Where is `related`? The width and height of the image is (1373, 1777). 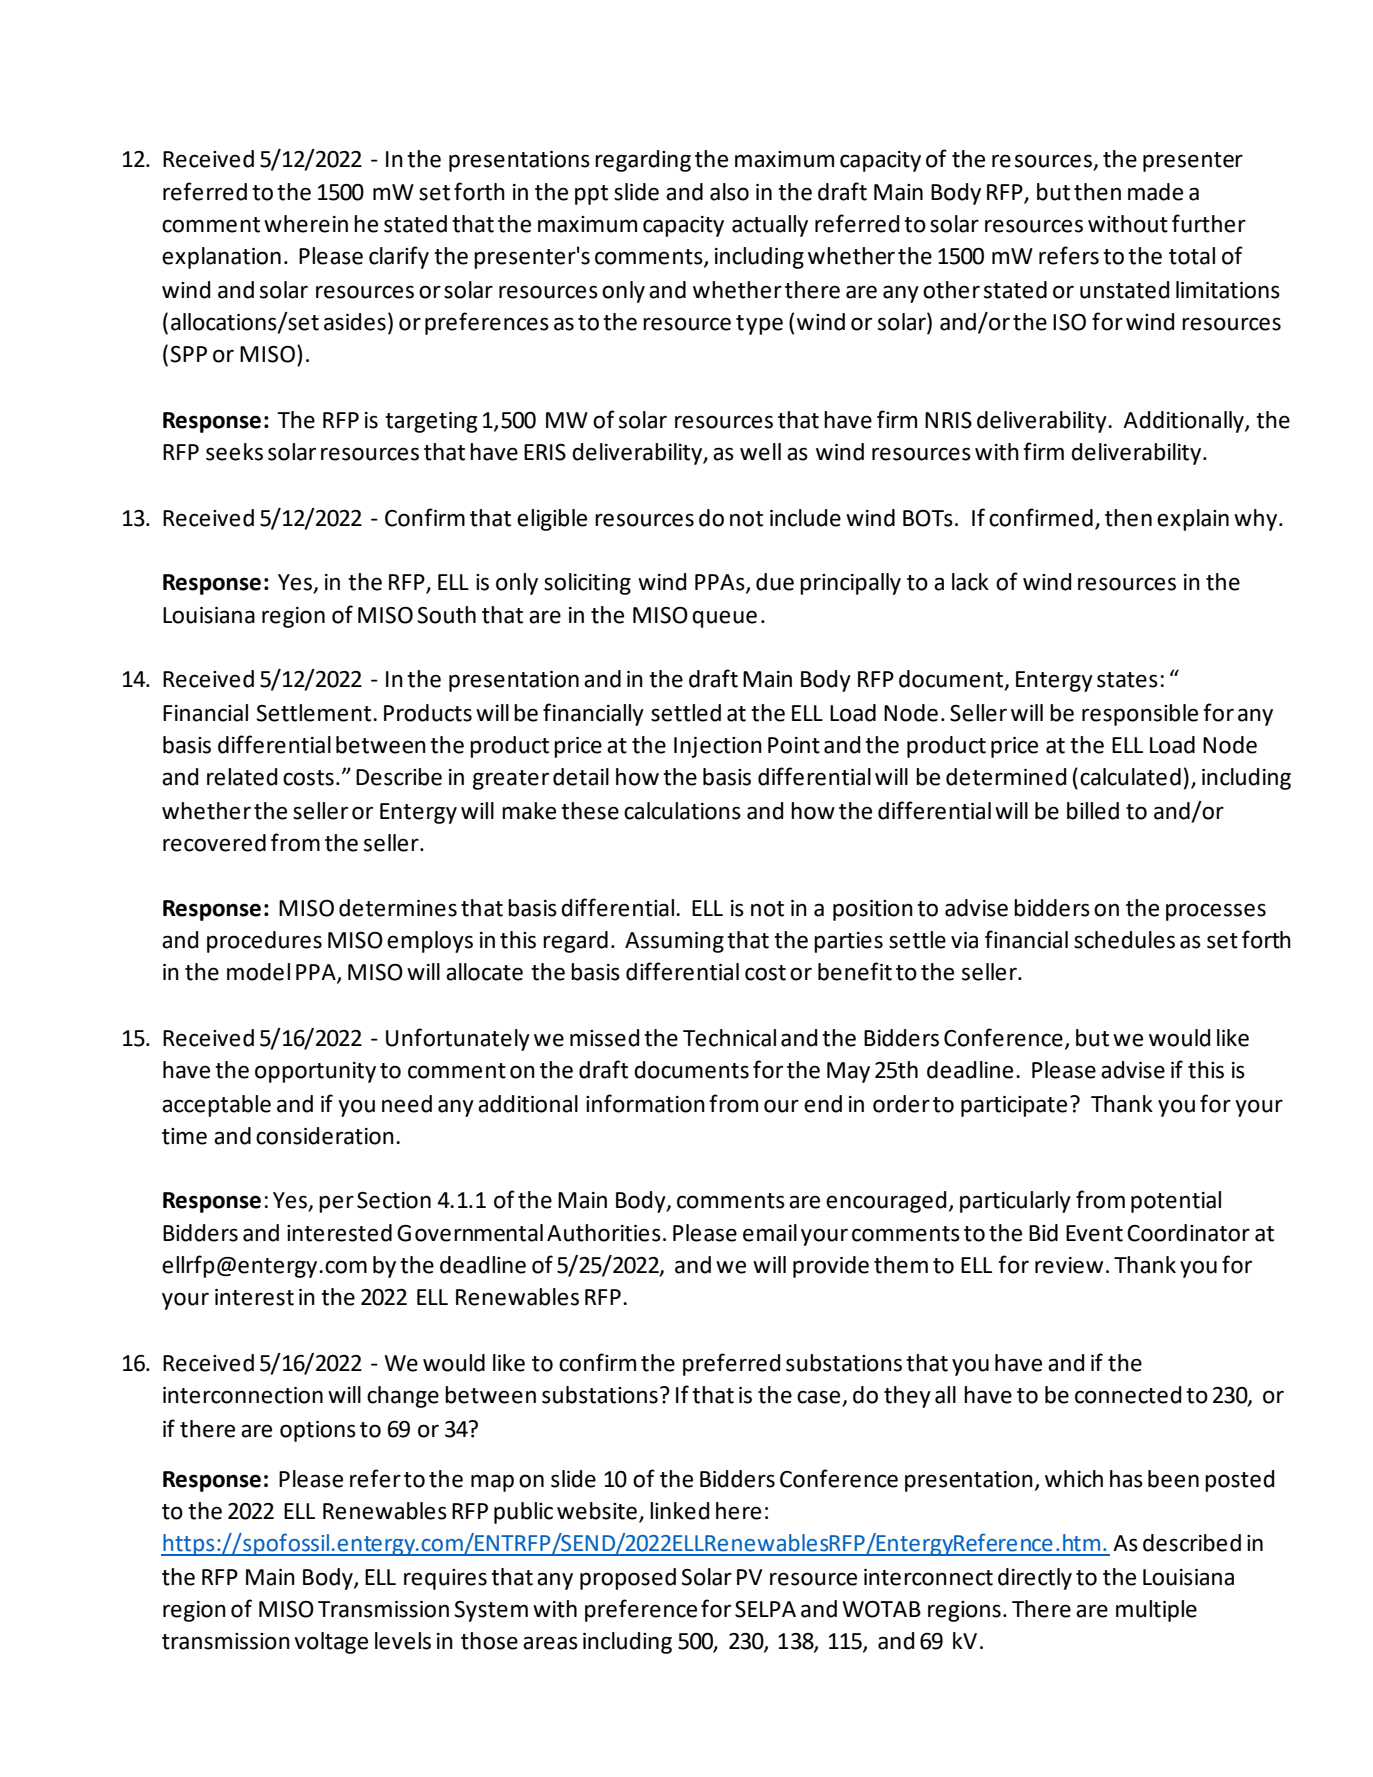
related is located at coordinates (242, 777).
